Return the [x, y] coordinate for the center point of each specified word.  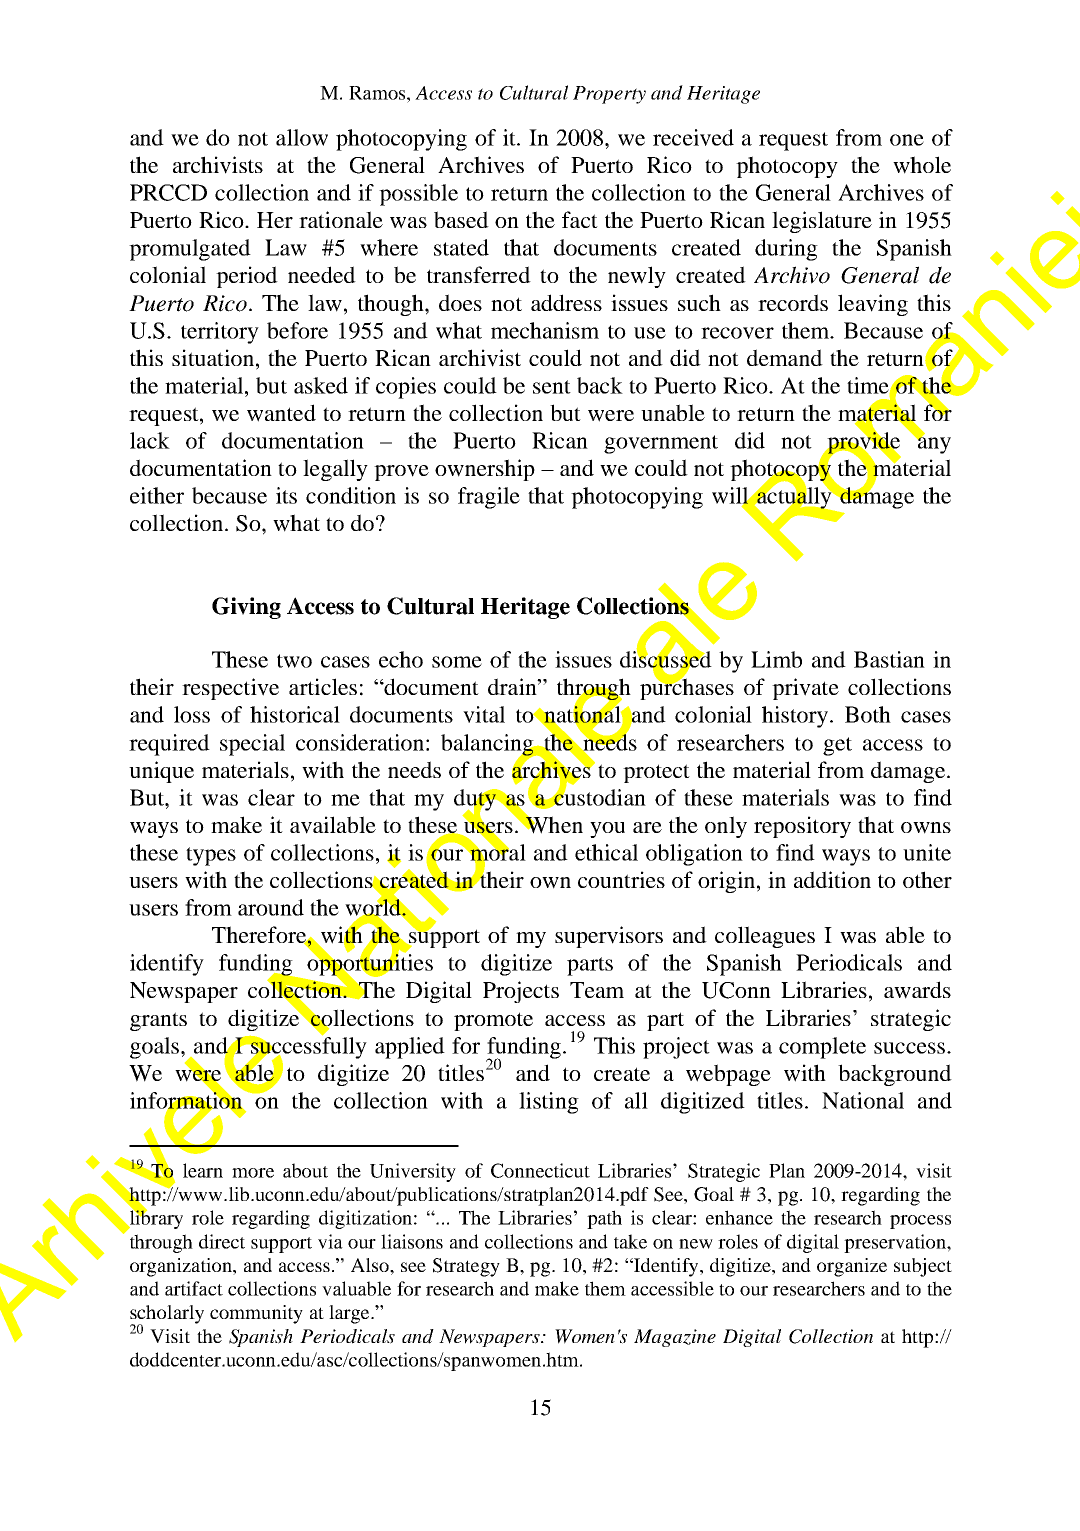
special [252, 745]
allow [302, 137]
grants [158, 1021]
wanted [281, 413]
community [256, 1314]
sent [552, 387]
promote [493, 1021]
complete [822, 1048]
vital [484, 714]
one [907, 140]
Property [609, 95]
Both [868, 714]
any [933, 444]
